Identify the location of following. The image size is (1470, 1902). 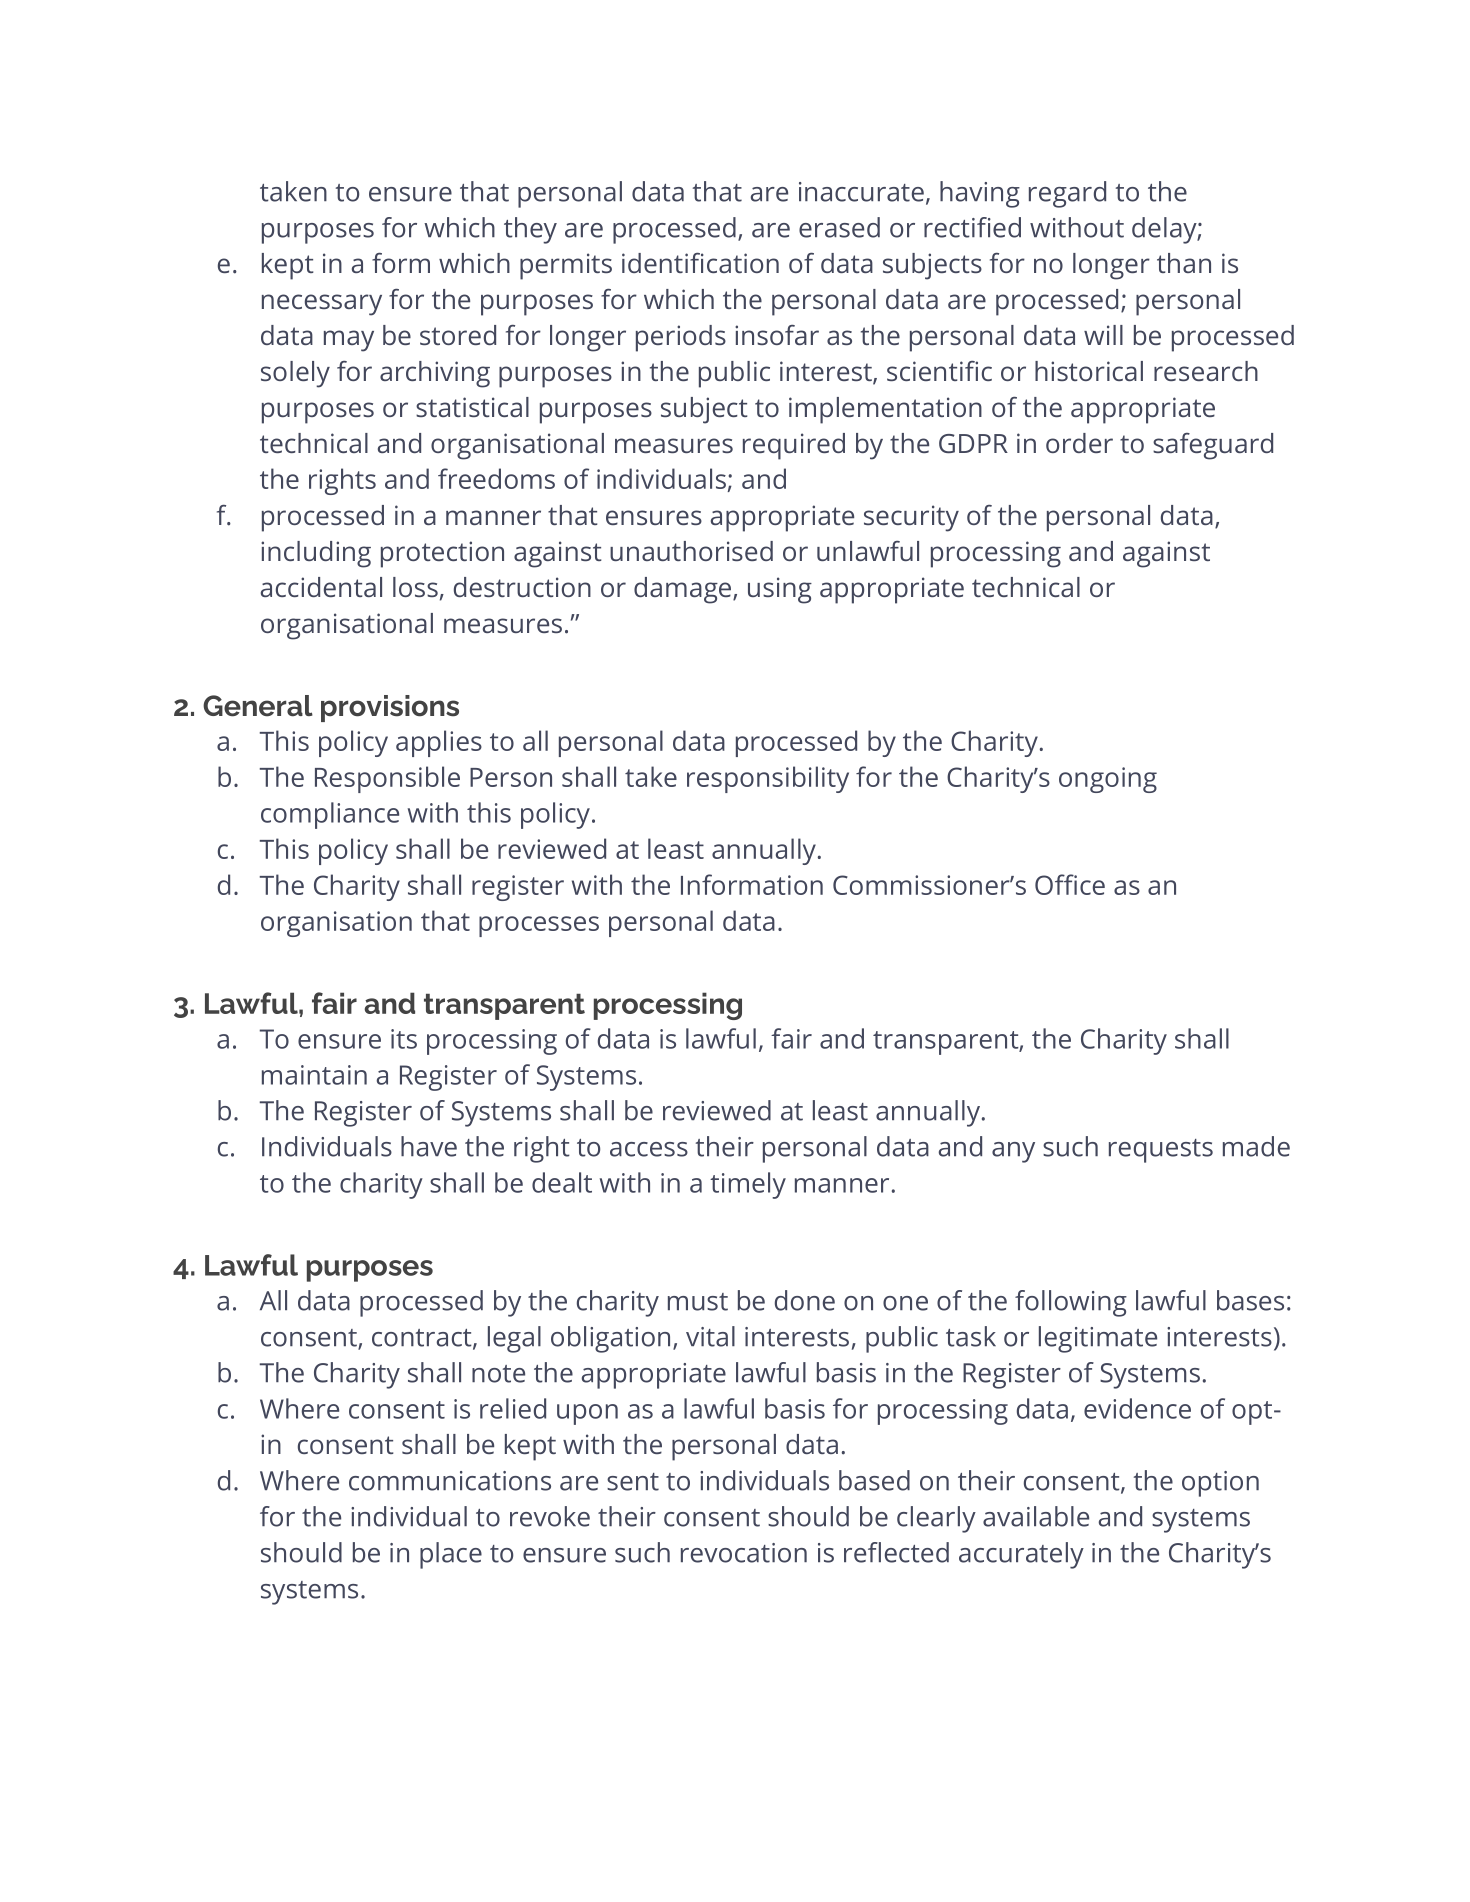
(1071, 1303).
